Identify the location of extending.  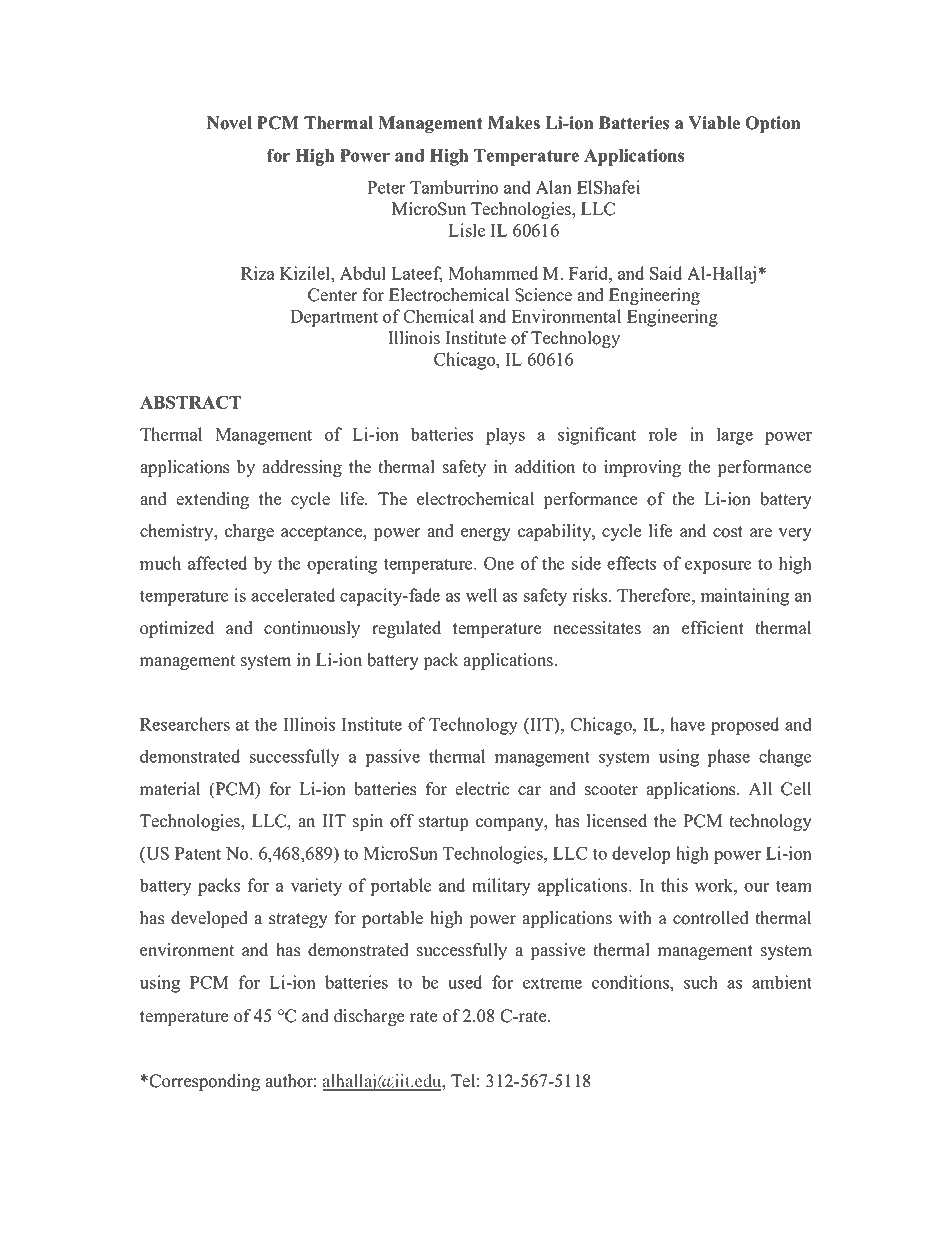
(212, 500).
